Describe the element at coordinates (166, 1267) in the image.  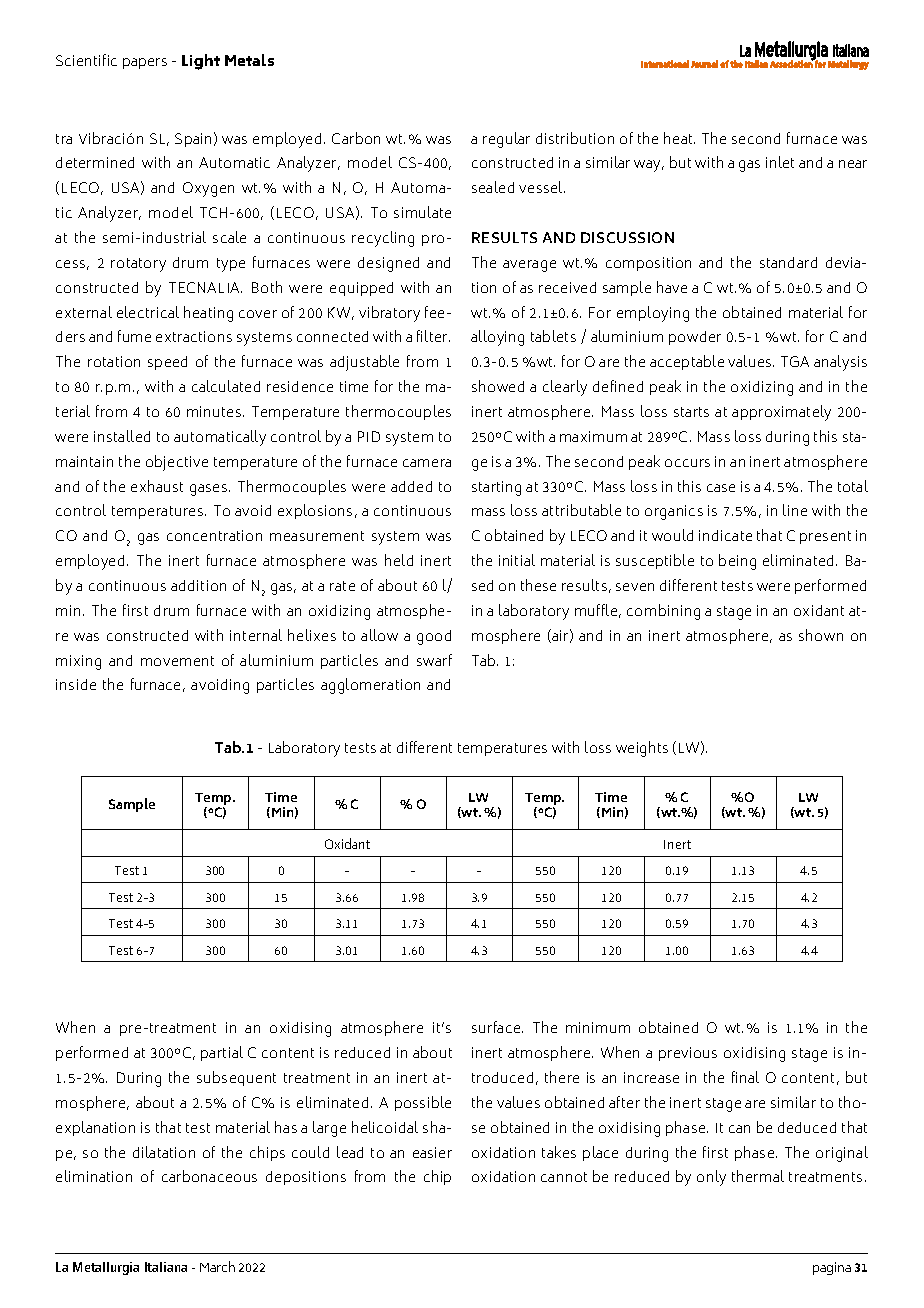
I see `Italiana` at that location.
